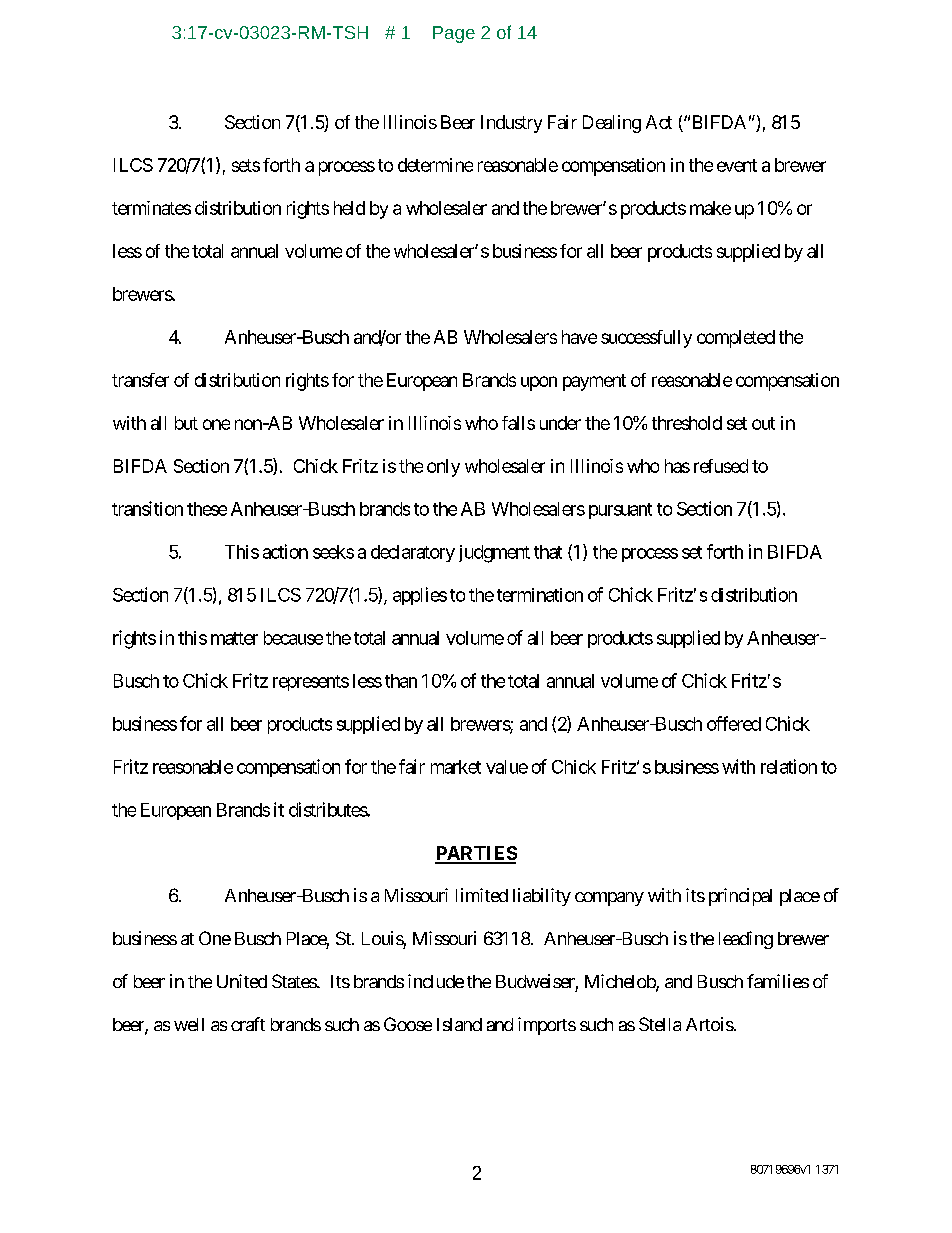 This page has height=1233, width=952. What do you see at coordinates (721, 466) in the page?
I see `refused` at bounding box center [721, 466].
